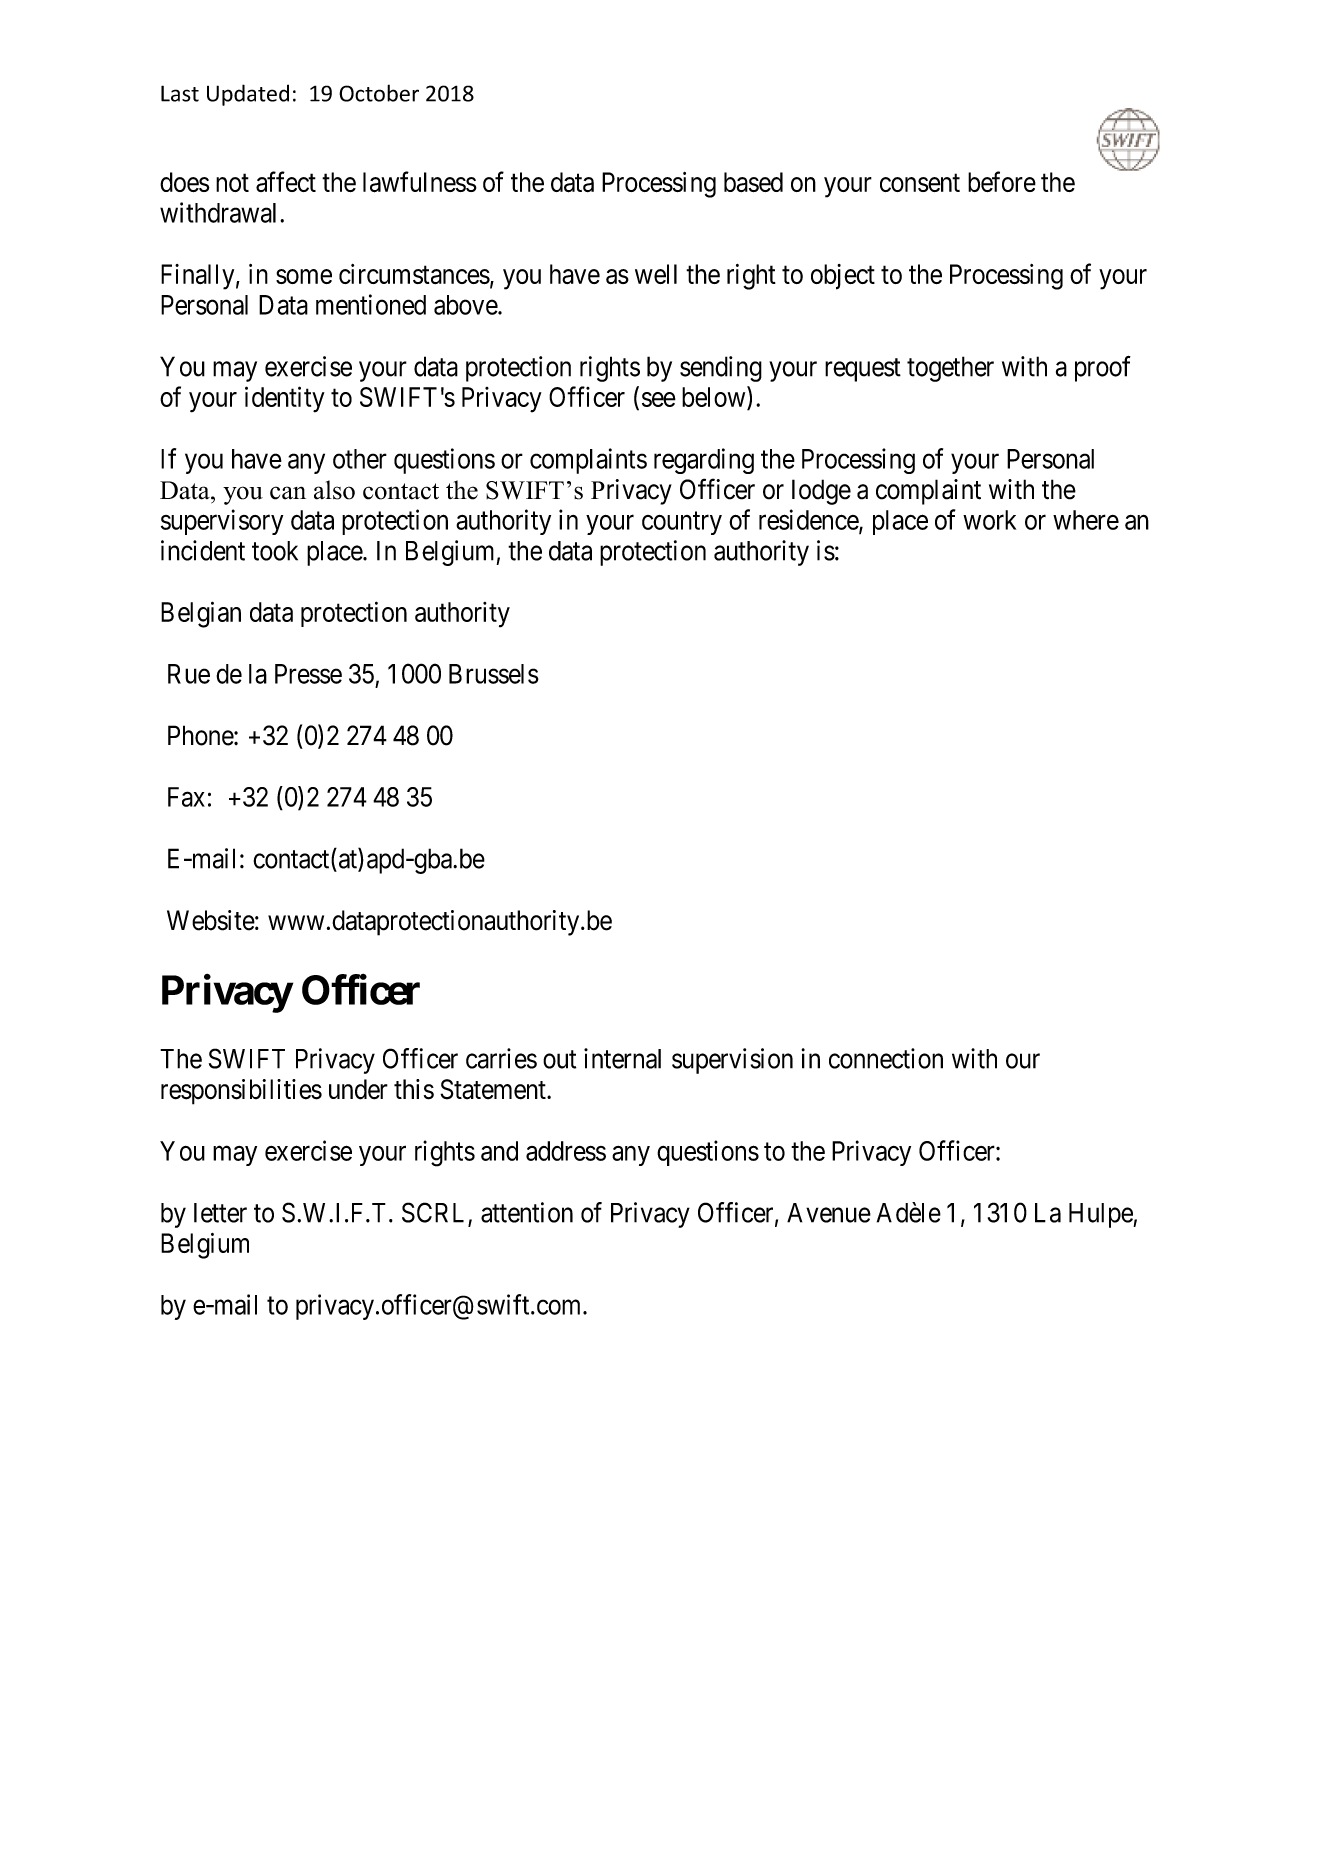  I want to click on work, so click(989, 520).
